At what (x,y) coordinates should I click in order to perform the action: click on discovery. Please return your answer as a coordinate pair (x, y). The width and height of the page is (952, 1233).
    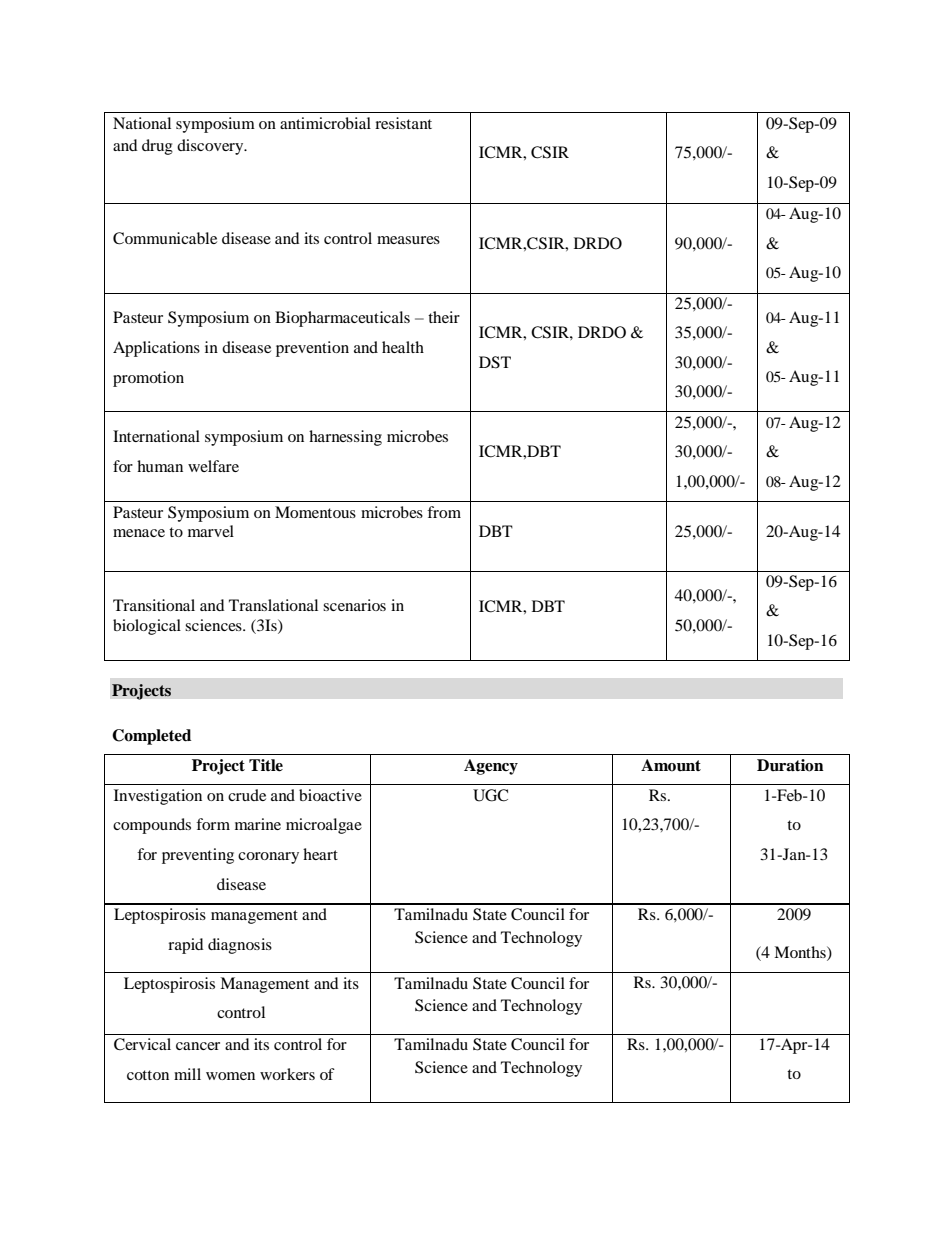
    Looking at the image, I should click on (211, 147).
